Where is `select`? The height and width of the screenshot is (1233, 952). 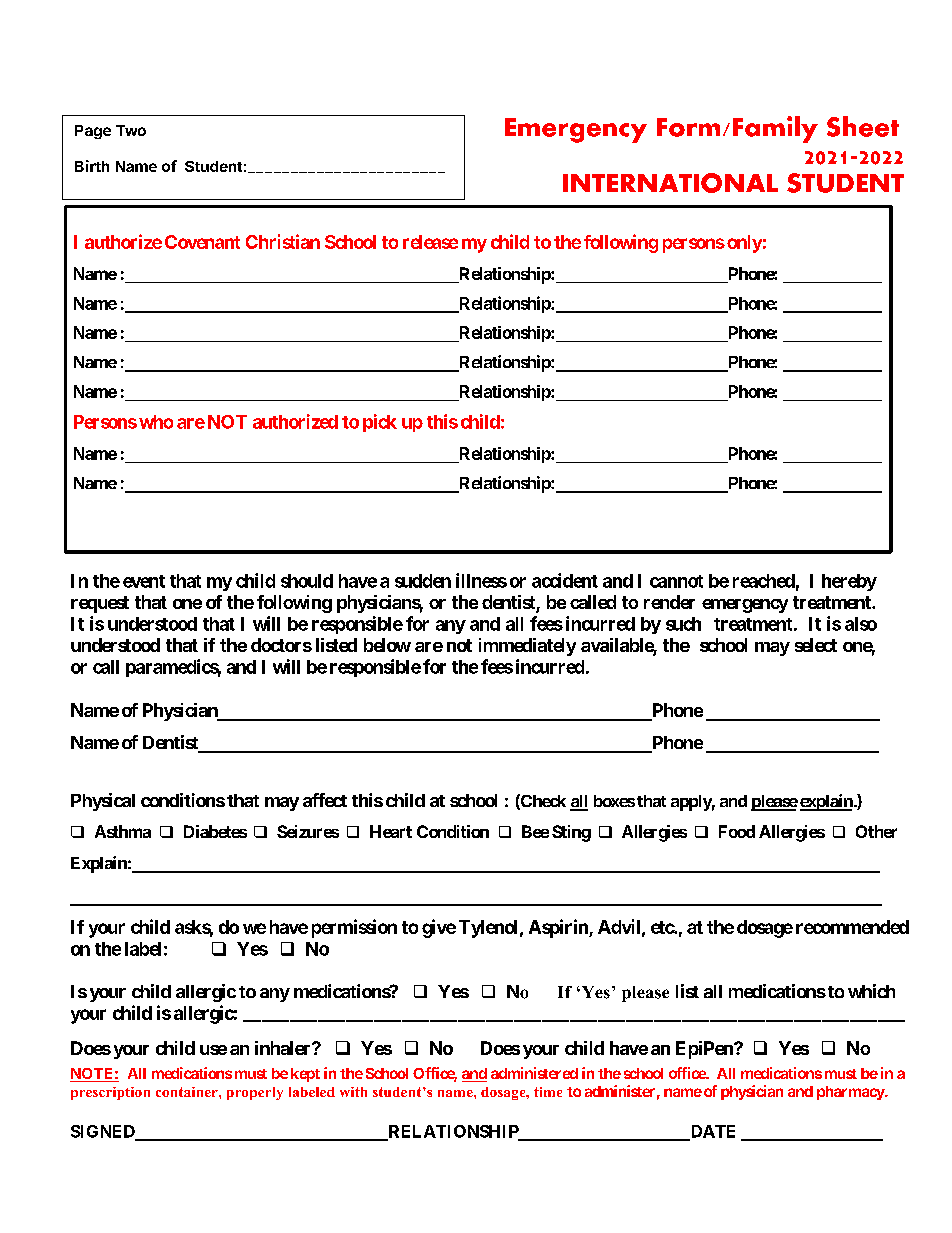
select is located at coordinates (816, 645).
